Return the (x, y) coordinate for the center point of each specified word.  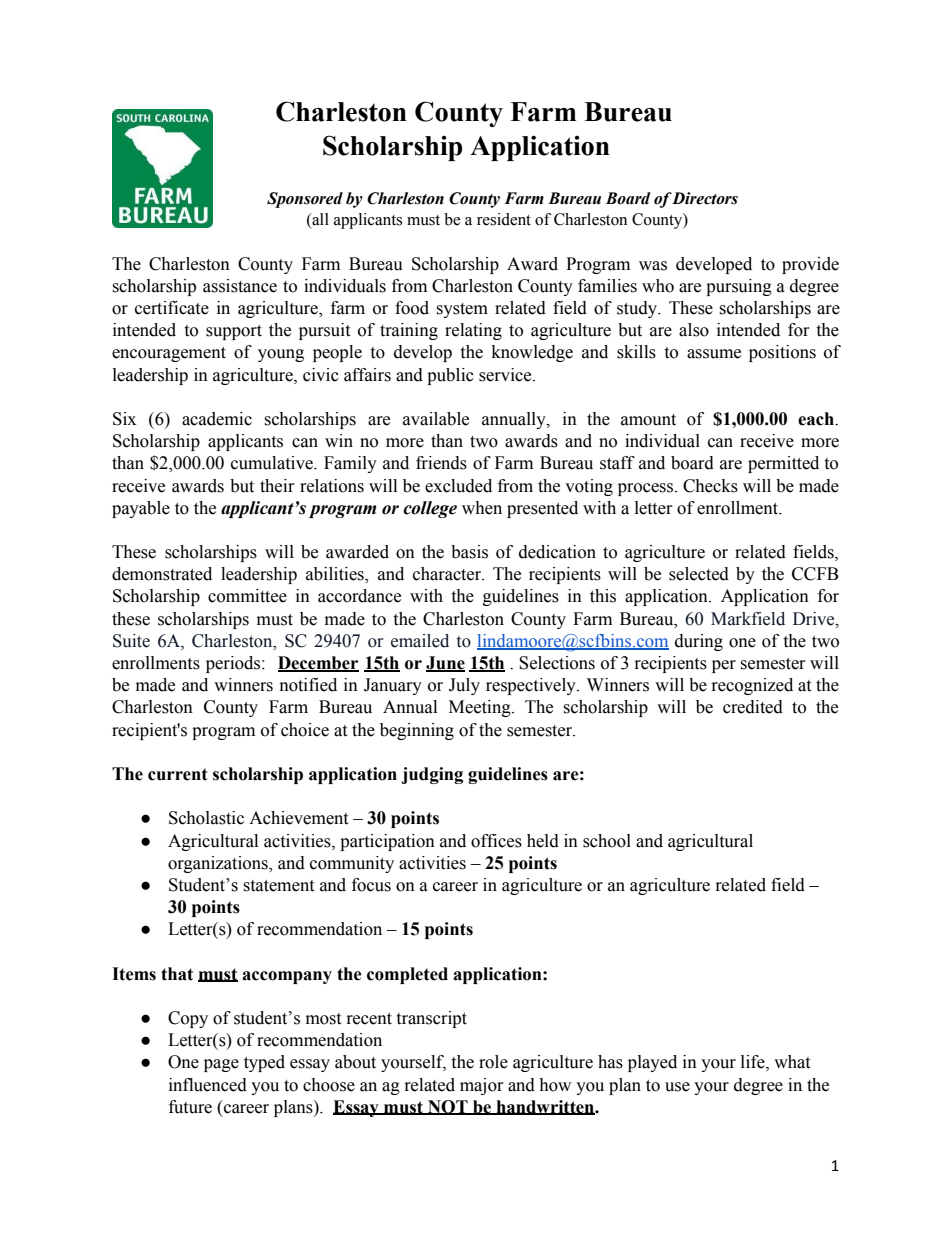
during (699, 642)
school (607, 841)
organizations (219, 864)
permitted (783, 464)
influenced (208, 1085)
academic (217, 419)
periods (234, 664)
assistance (240, 286)
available (436, 419)
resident (504, 219)
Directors (704, 198)
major (482, 1086)
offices (496, 841)
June (445, 664)
